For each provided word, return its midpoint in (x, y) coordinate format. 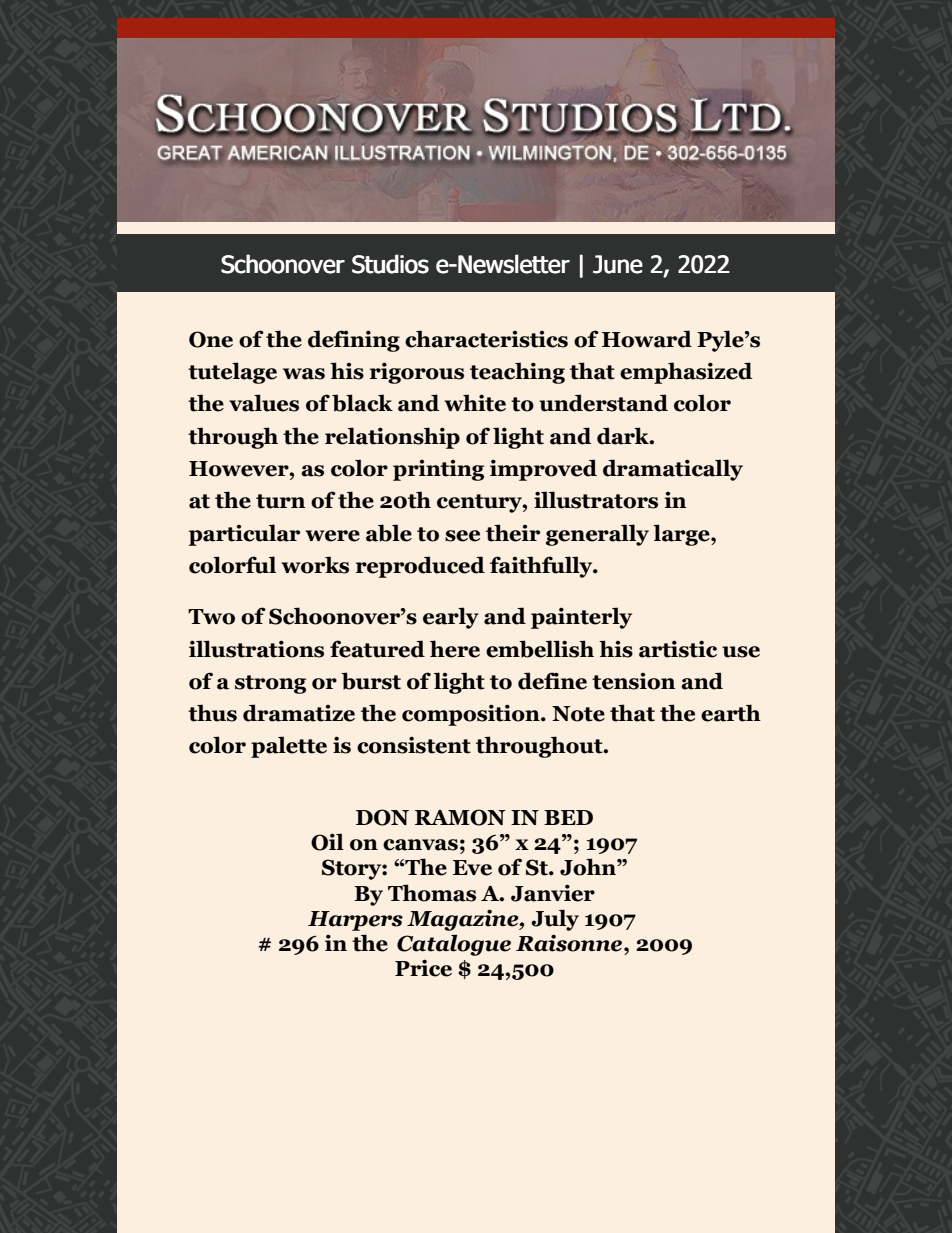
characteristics (486, 339)
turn (280, 501)
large (682, 535)
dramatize (299, 713)
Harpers (355, 921)
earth (731, 713)
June (618, 264)
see (462, 536)
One (211, 339)
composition (472, 715)
